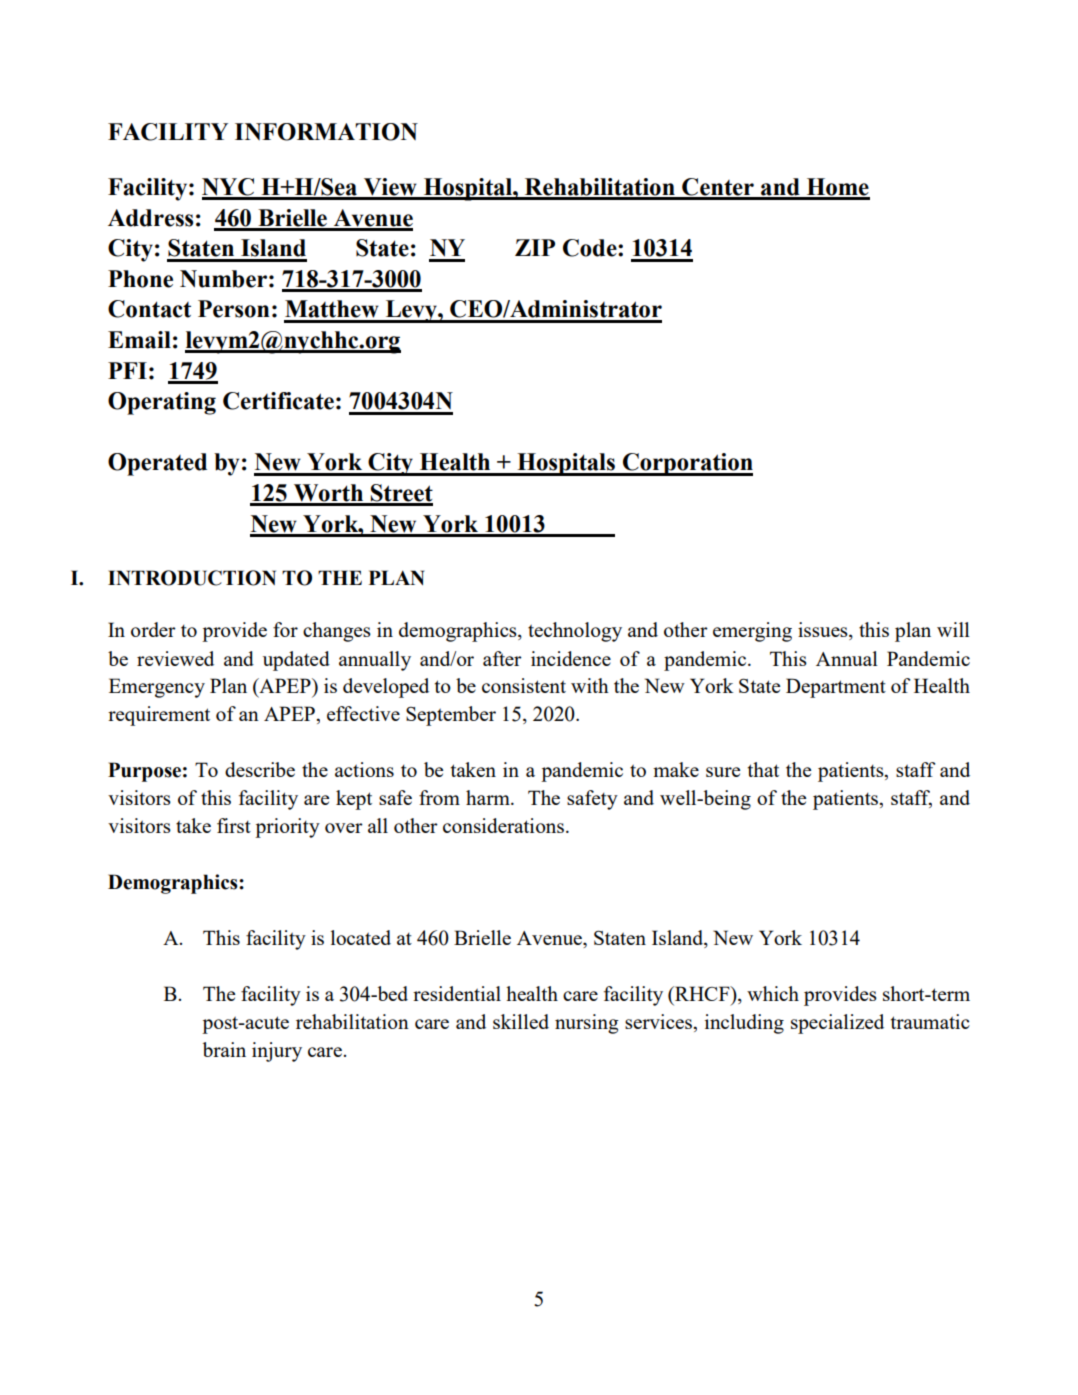 The height and width of the screenshot is (1395, 1078). I want to click on technology, so click(575, 632).
